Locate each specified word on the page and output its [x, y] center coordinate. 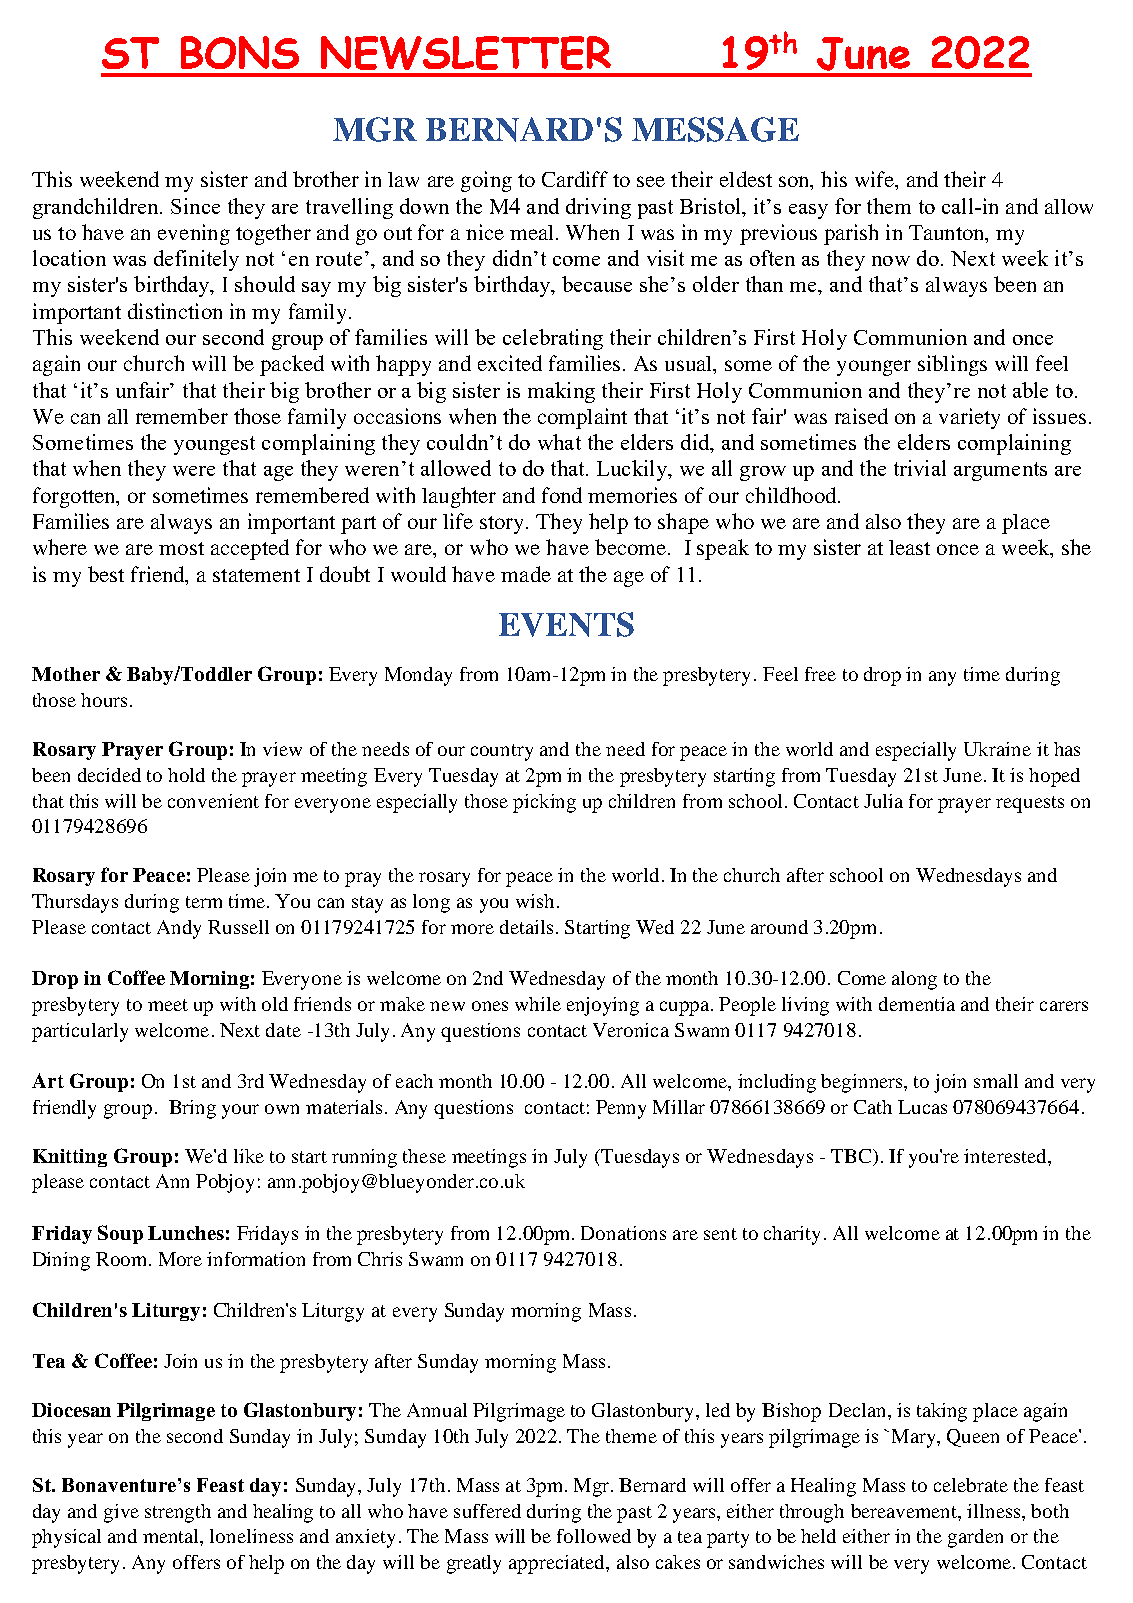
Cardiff [575, 179]
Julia [883, 801]
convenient [213, 801]
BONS [240, 52]
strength [178, 1513]
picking [544, 803]
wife [875, 179]
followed [594, 1536]
